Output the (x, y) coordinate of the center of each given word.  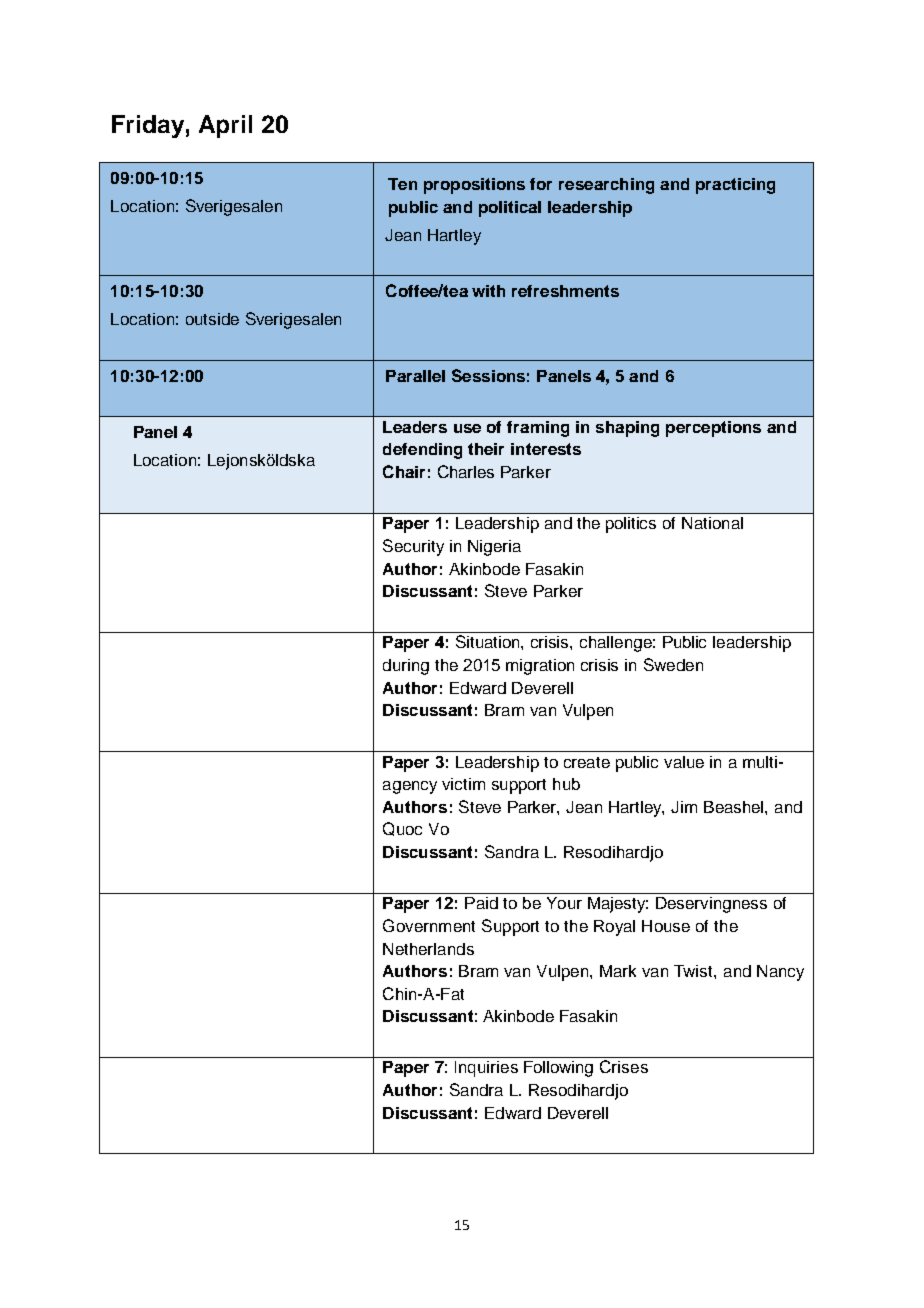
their (486, 449)
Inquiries (486, 1069)
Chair (404, 471)
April (225, 126)
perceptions (713, 429)
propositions (474, 186)
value (684, 762)
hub (566, 784)
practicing (735, 186)
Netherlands (428, 949)
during (406, 667)
